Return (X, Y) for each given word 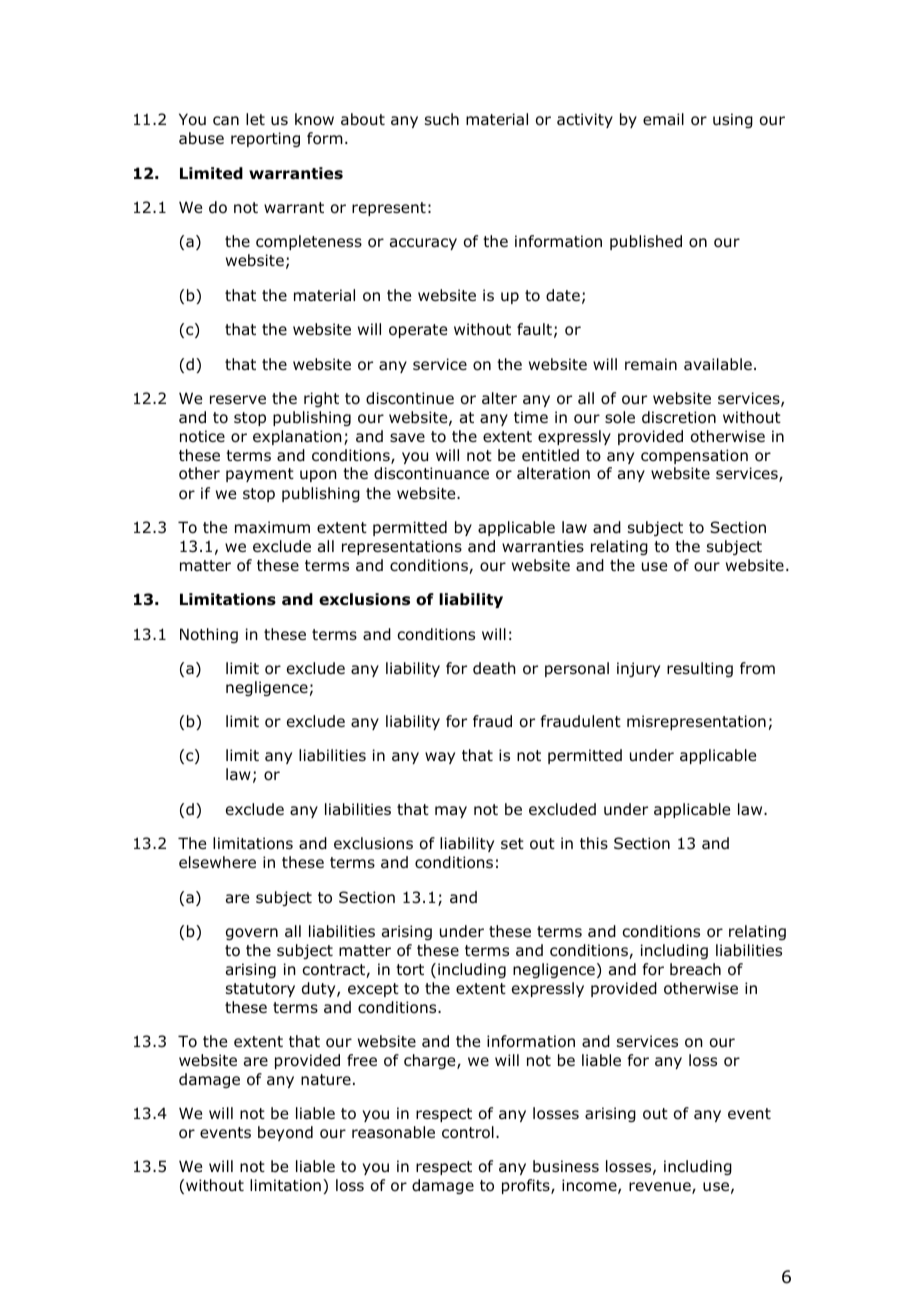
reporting (265, 139)
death (494, 668)
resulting (700, 669)
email (663, 119)
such (442, 119)
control (468, 1132)
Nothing (209, 635)
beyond (285, 1133)
